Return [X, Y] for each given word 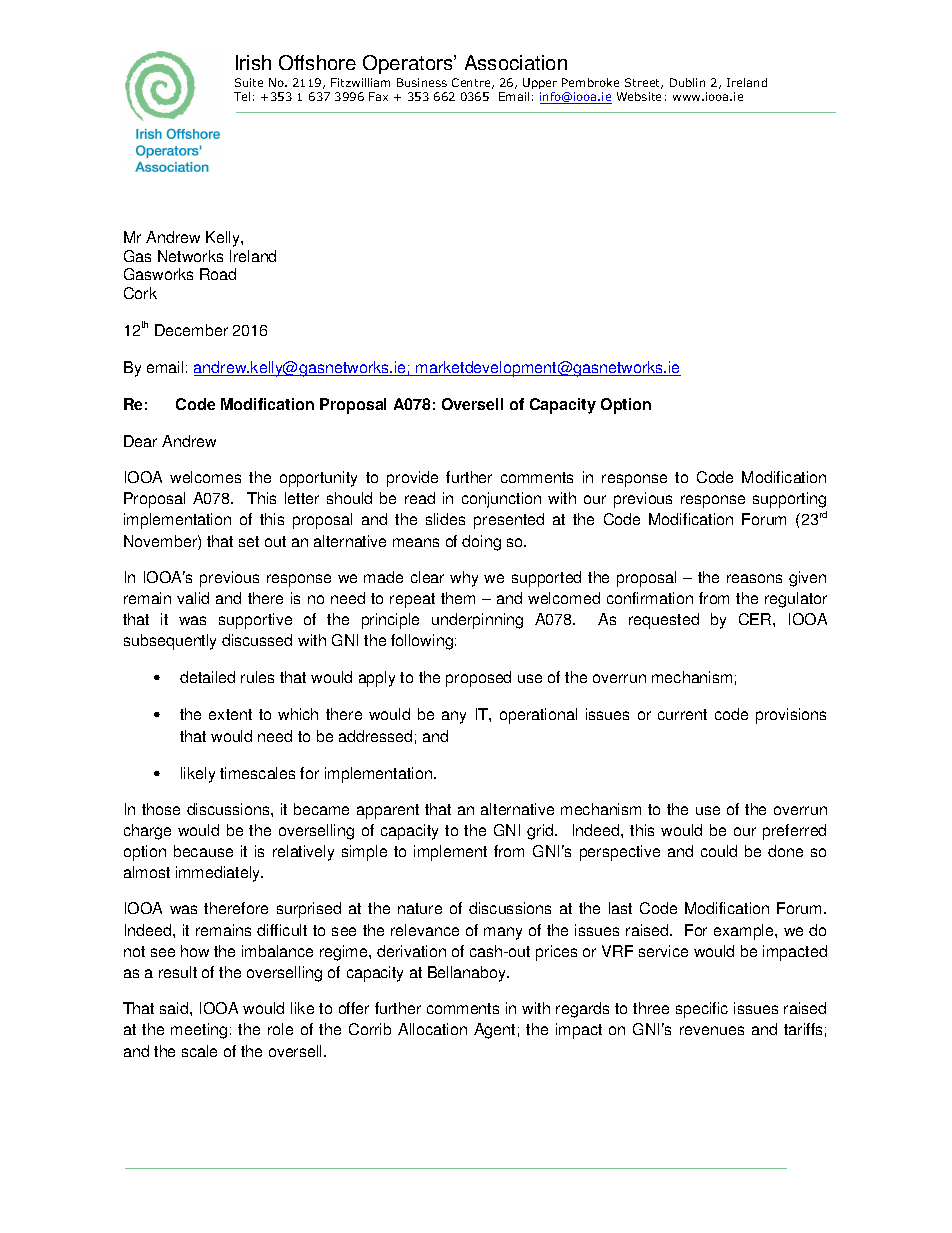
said [175, 1008]
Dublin [687, 82]
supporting [789, 500]
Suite [249, 82]
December [191, 330]
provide [412, 479]
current [682, 714]
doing [481, 543]
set [249, 541]
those [161, 809]
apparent [388, 811]
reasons [754, 578]
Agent [494, 1031]
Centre [472, 83]
